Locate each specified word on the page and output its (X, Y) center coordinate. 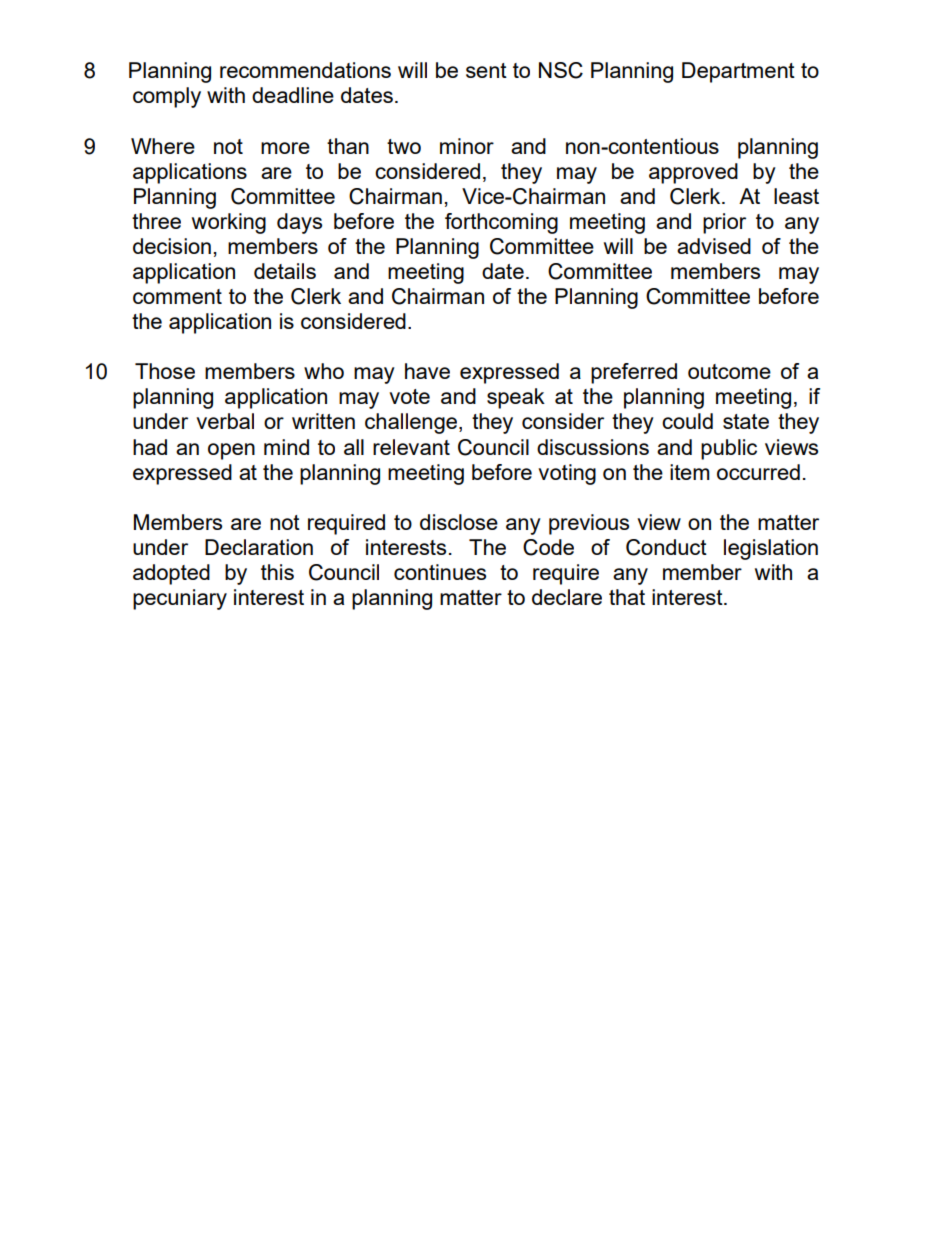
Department (738, 72)
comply (167, 97)
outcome (729, 371)
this (277, 572)
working (229, 223)
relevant (411, 447)
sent (486, 70)
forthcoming (501, 223)
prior (724, 223)
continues (440, 572)
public (729, 449)
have (427, 371)
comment (177, 296)
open (231, 451)
